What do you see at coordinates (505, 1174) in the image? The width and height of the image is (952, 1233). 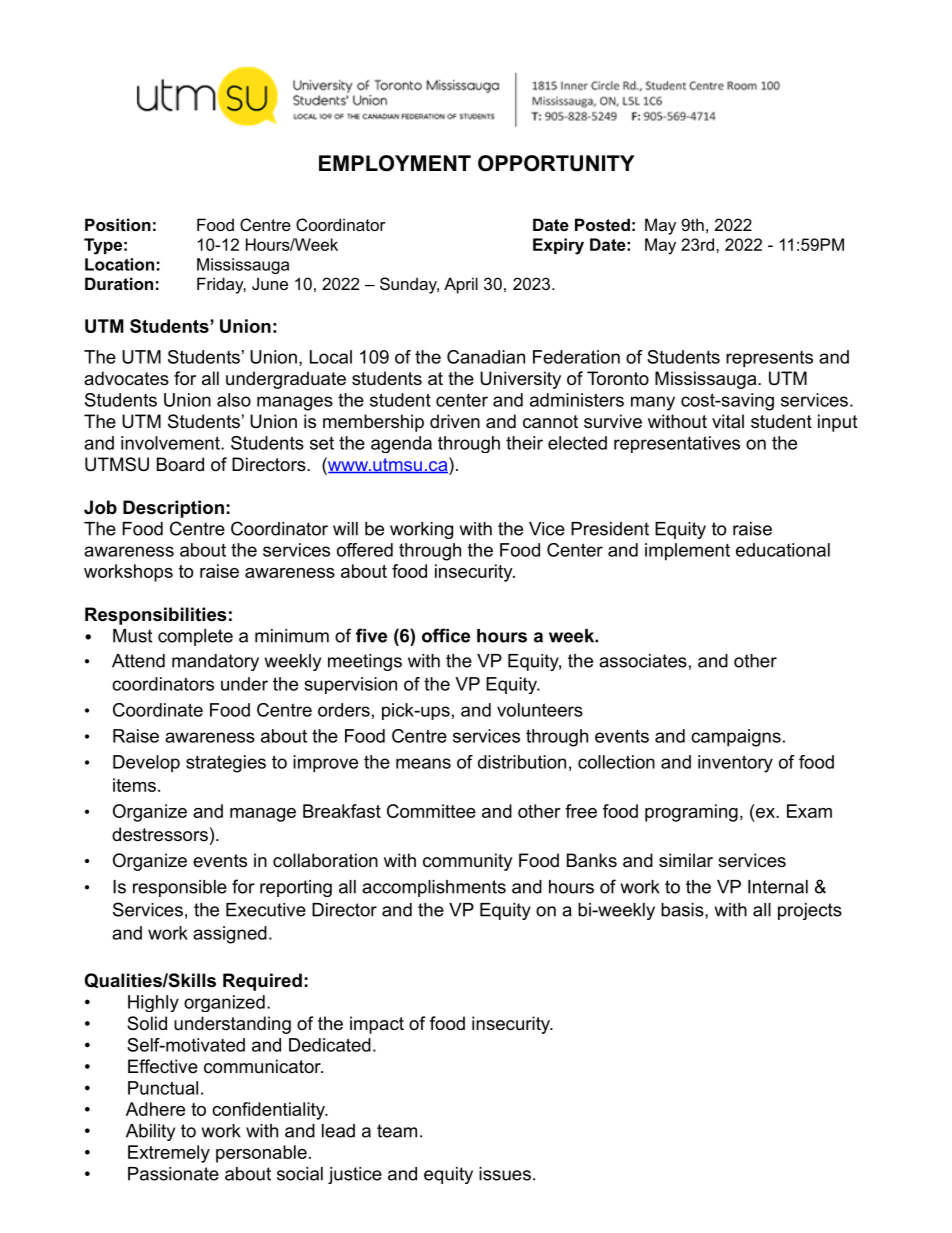 I see `issues` at bounding box center [505, 1174].
